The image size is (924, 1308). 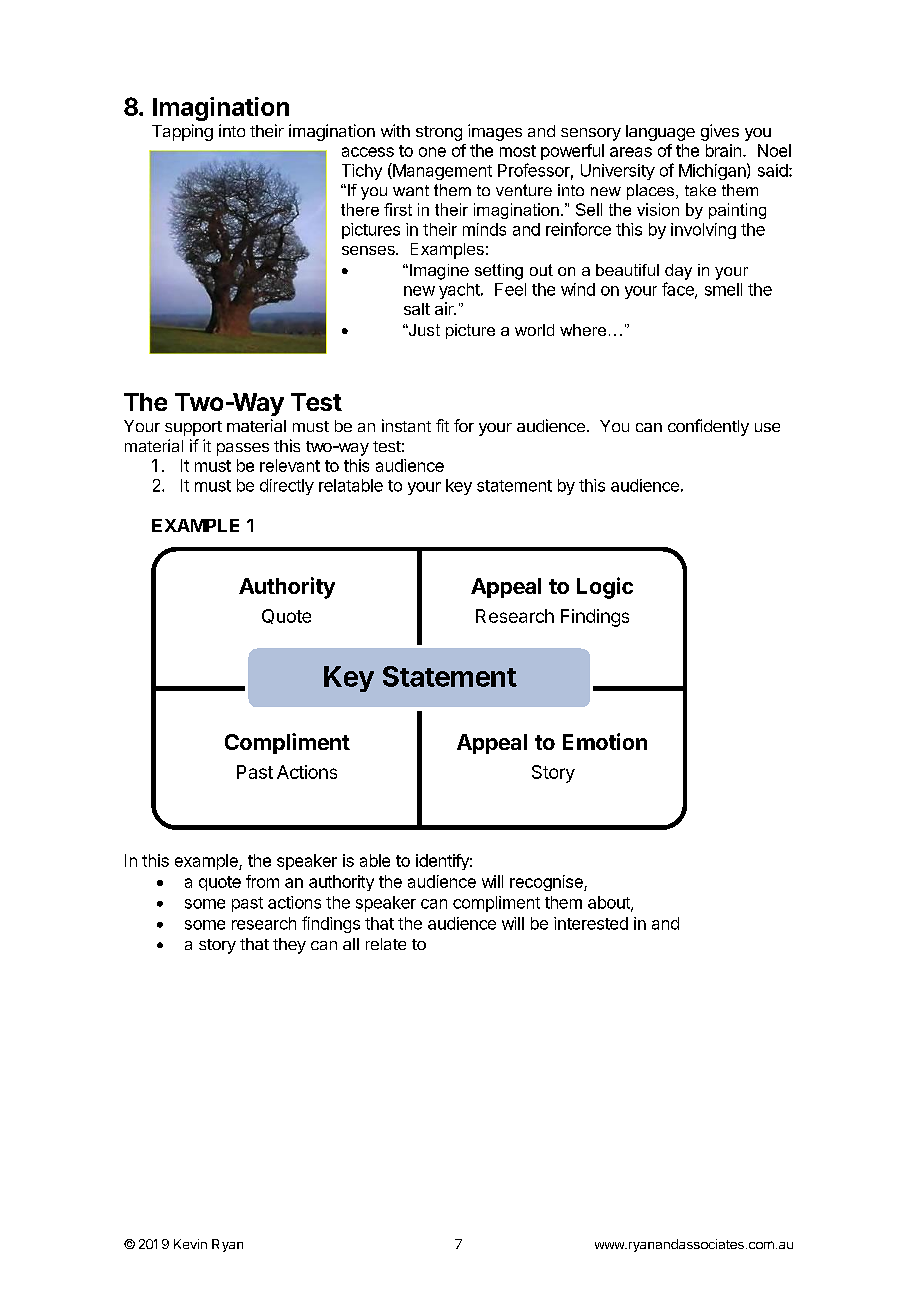 I want to click on brain, so click(x=723, y=150).
